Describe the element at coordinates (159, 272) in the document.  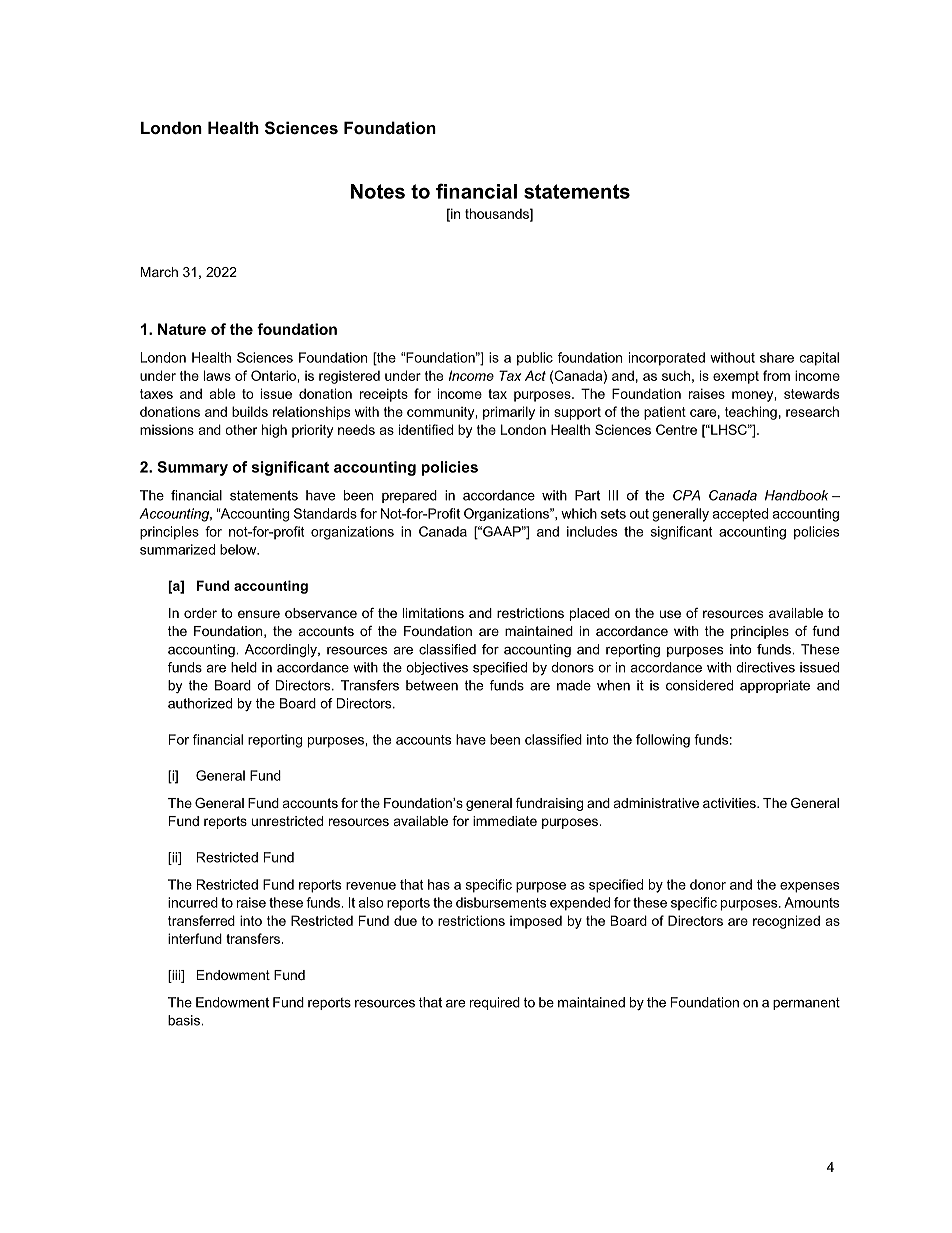
I see `March` at that location.
